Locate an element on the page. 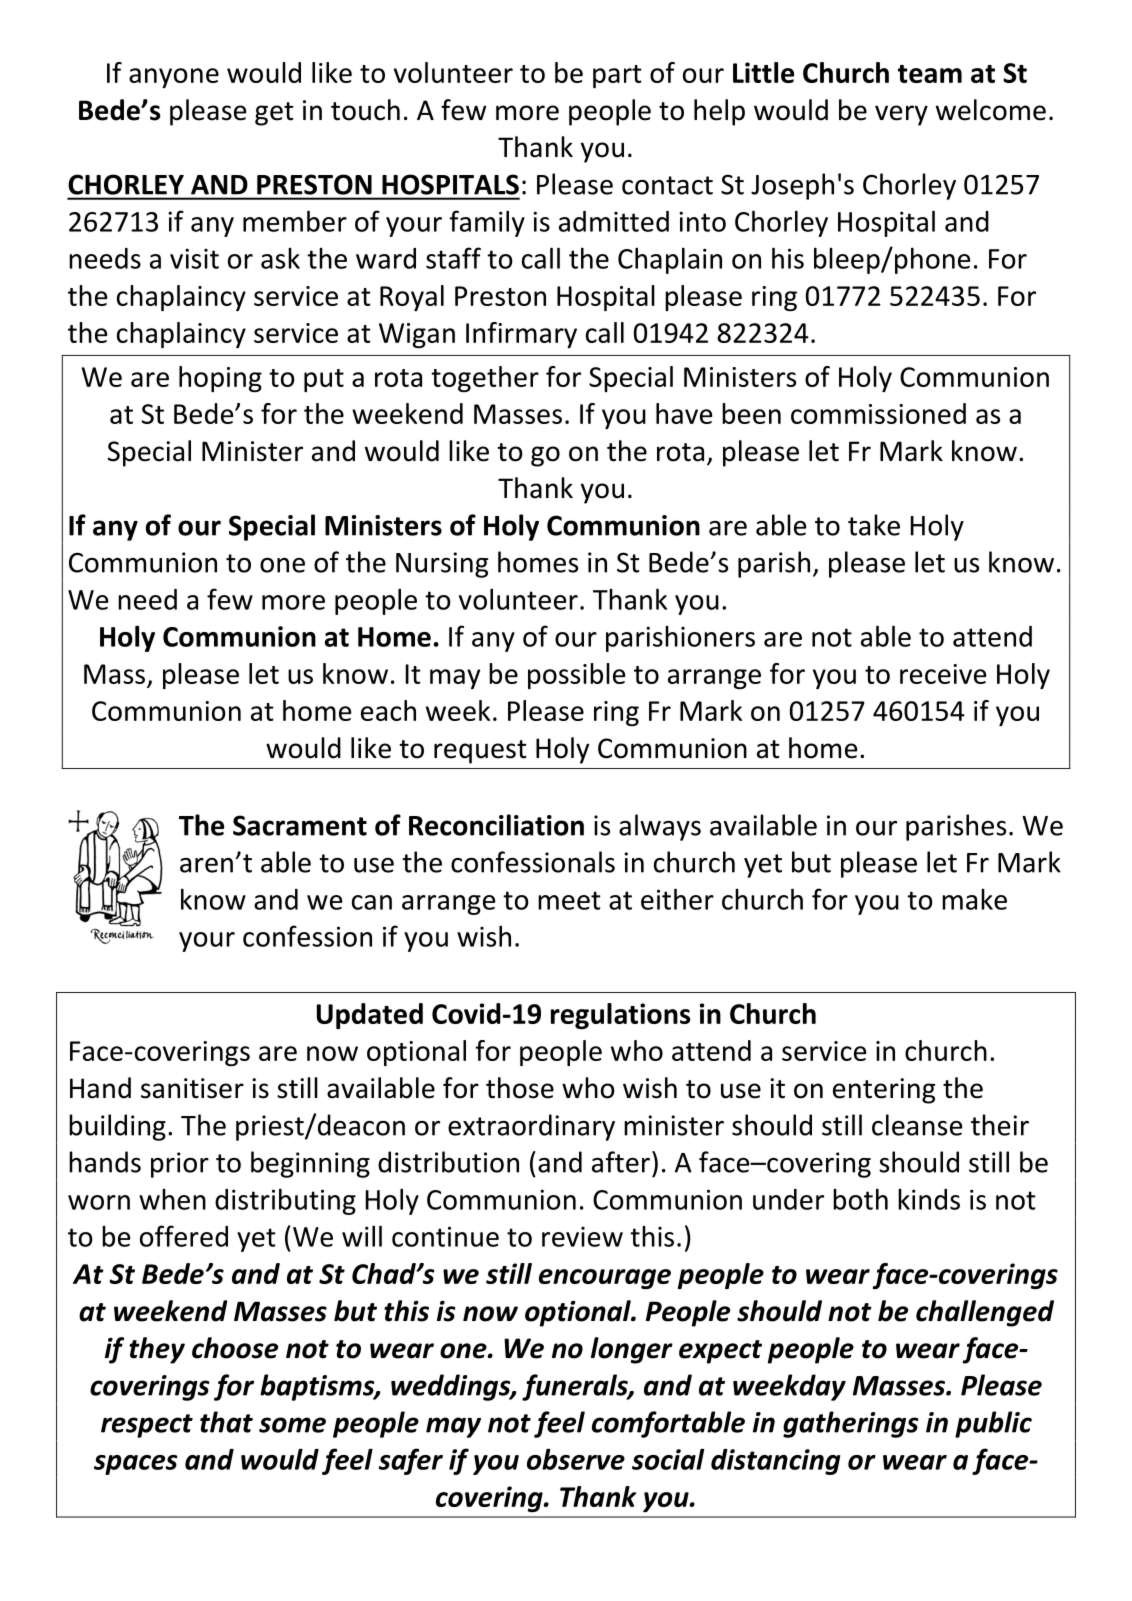  those is located at coordinates (520, 1088).
